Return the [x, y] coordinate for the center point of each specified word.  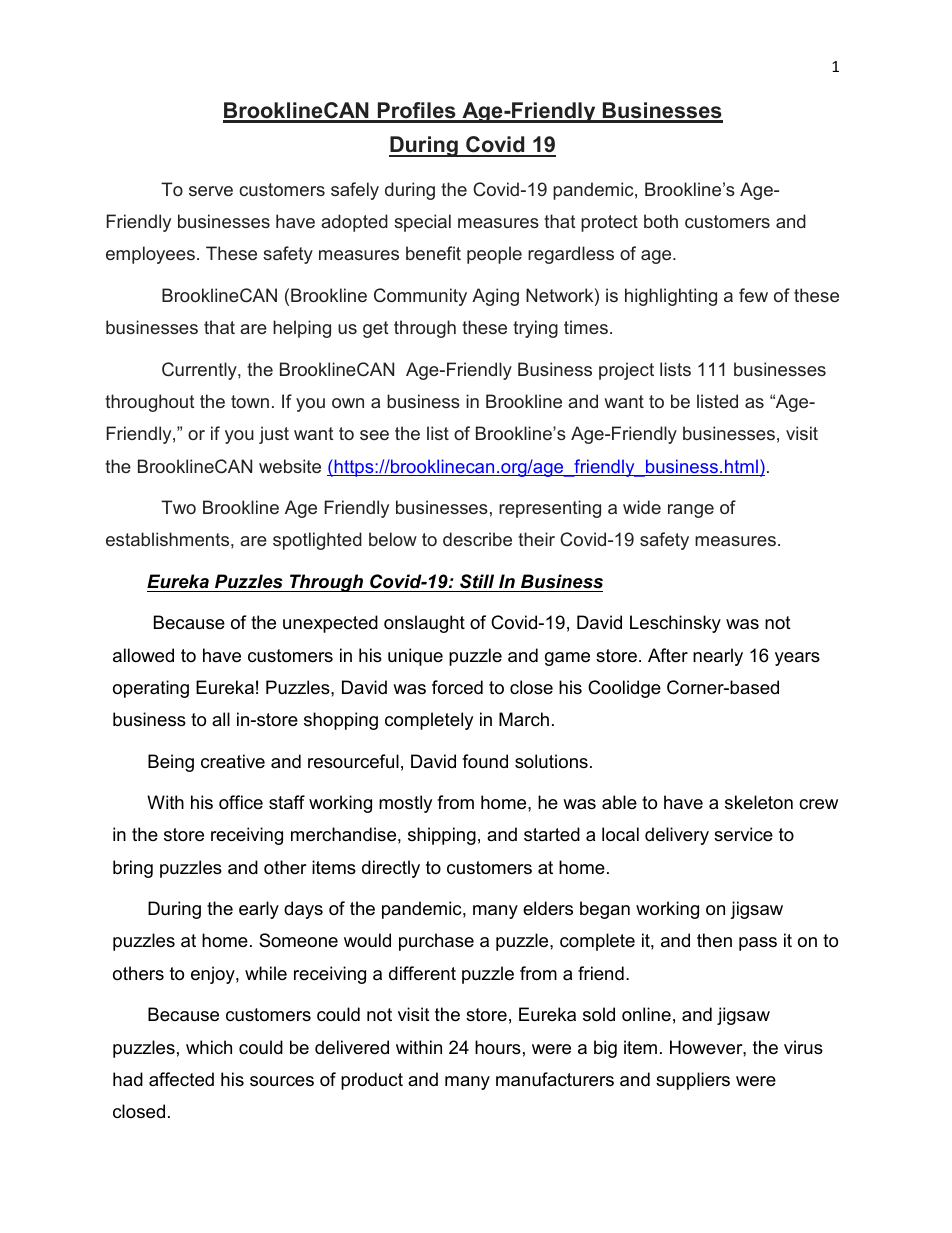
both [661, 221]
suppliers [693, 1081]
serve [211, 191]
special [422, 223]
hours [498, 1047]
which [209, 1047]
